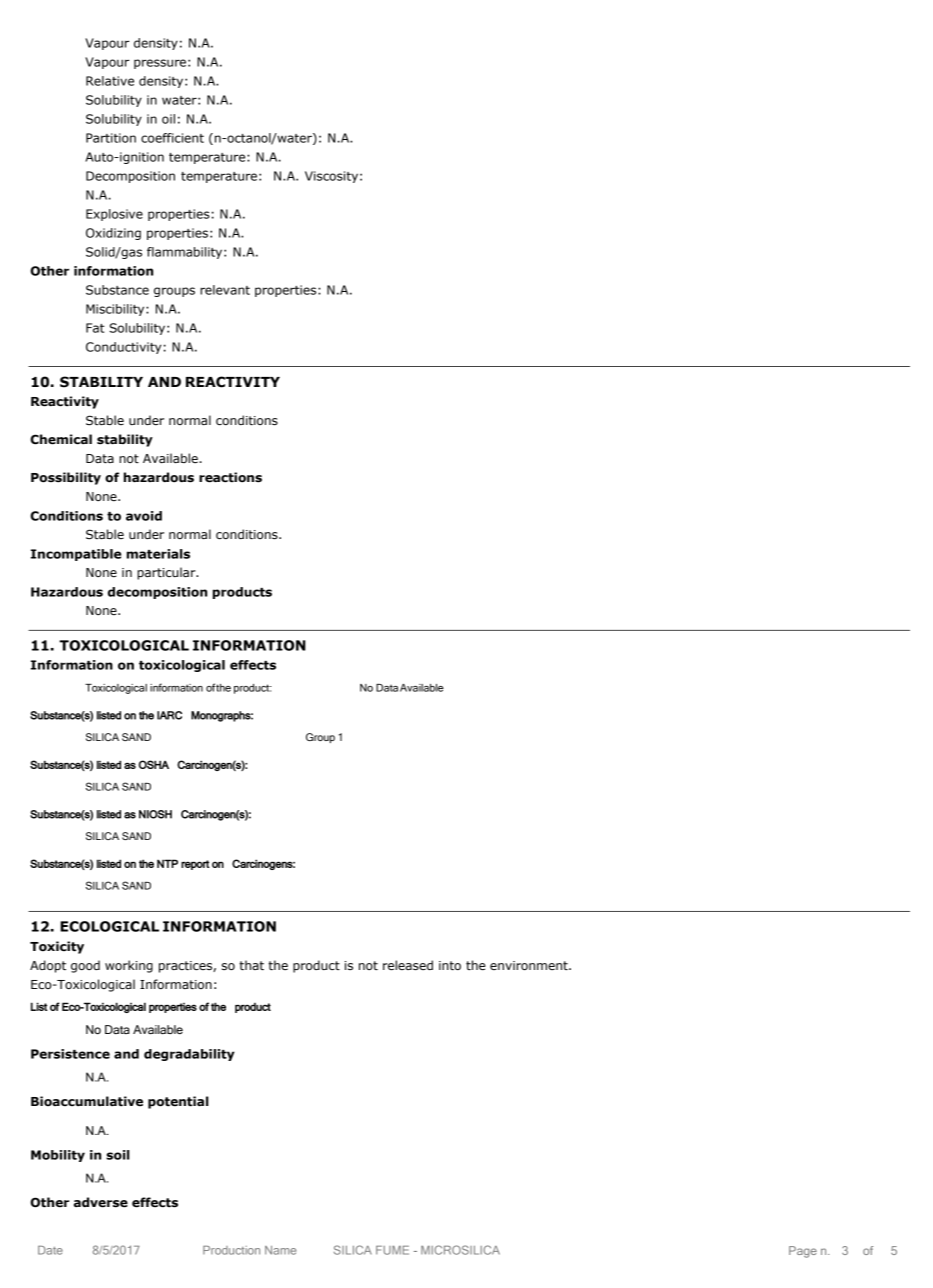  What do you see at coordinates (408, 965) in the screenshot?
I see `released` at bounding box center [408, 965].
